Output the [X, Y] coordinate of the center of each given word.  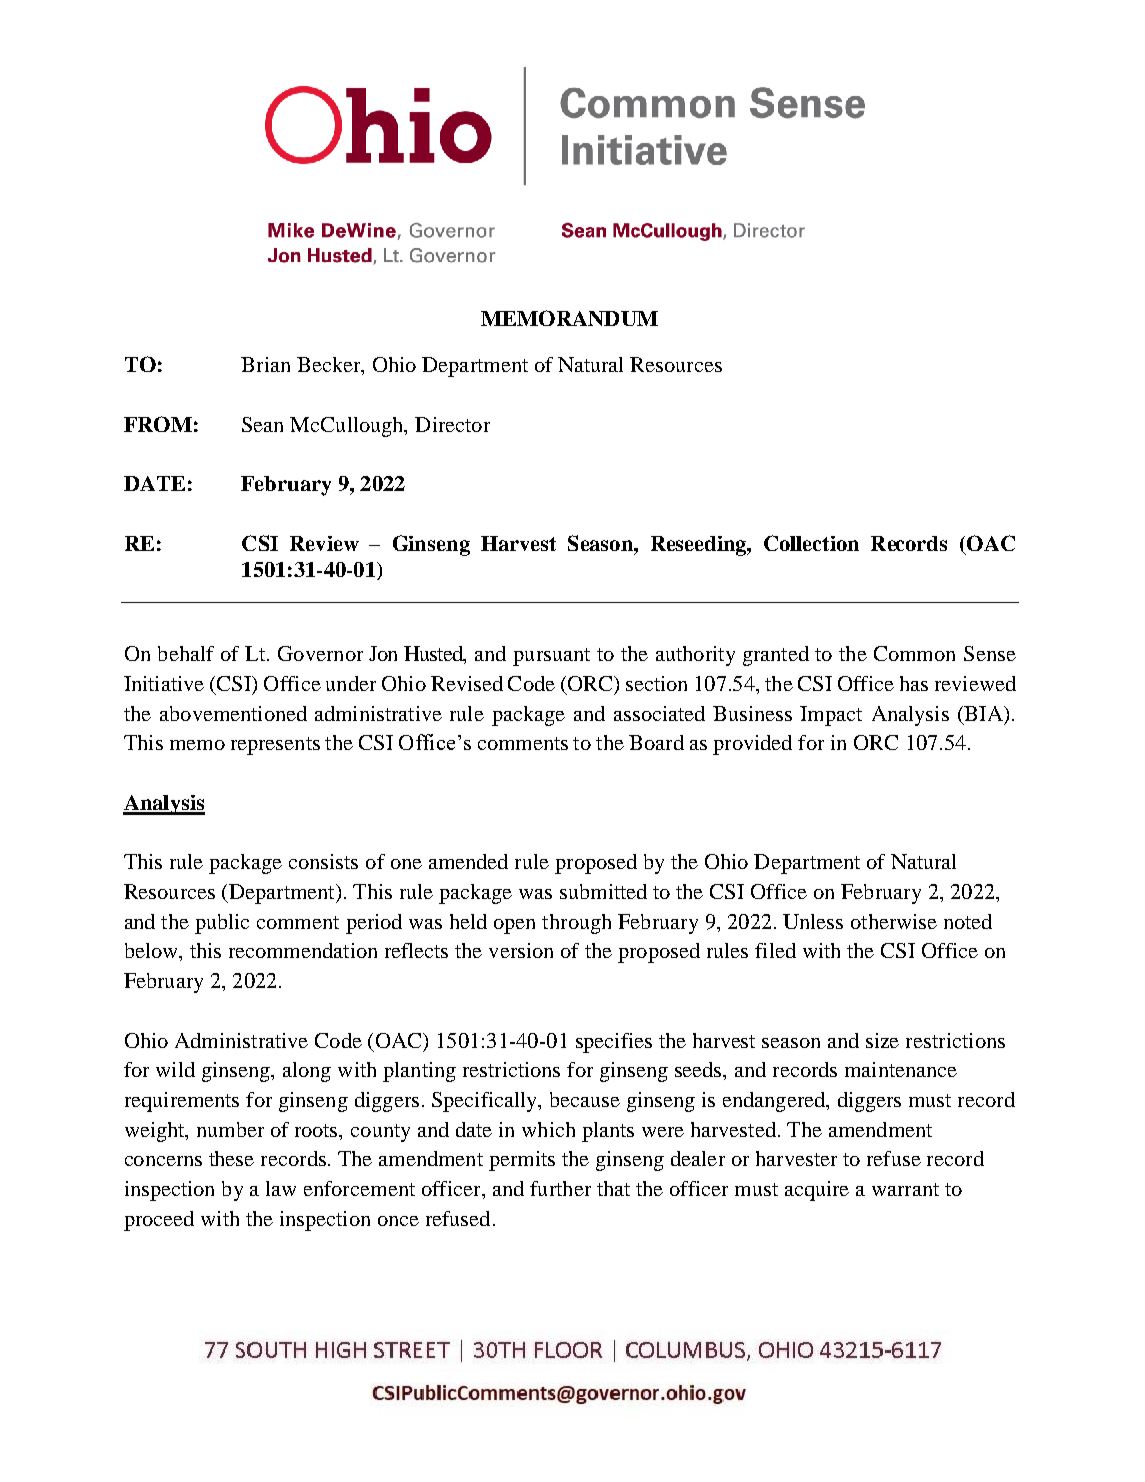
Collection [811, 543]
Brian [265, 364]
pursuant [551, 657]
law [281, 1188]
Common [914, 653]
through [576, 924]
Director [452, 424]
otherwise [894, 921]
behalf [186, 653]
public [222, 924]
